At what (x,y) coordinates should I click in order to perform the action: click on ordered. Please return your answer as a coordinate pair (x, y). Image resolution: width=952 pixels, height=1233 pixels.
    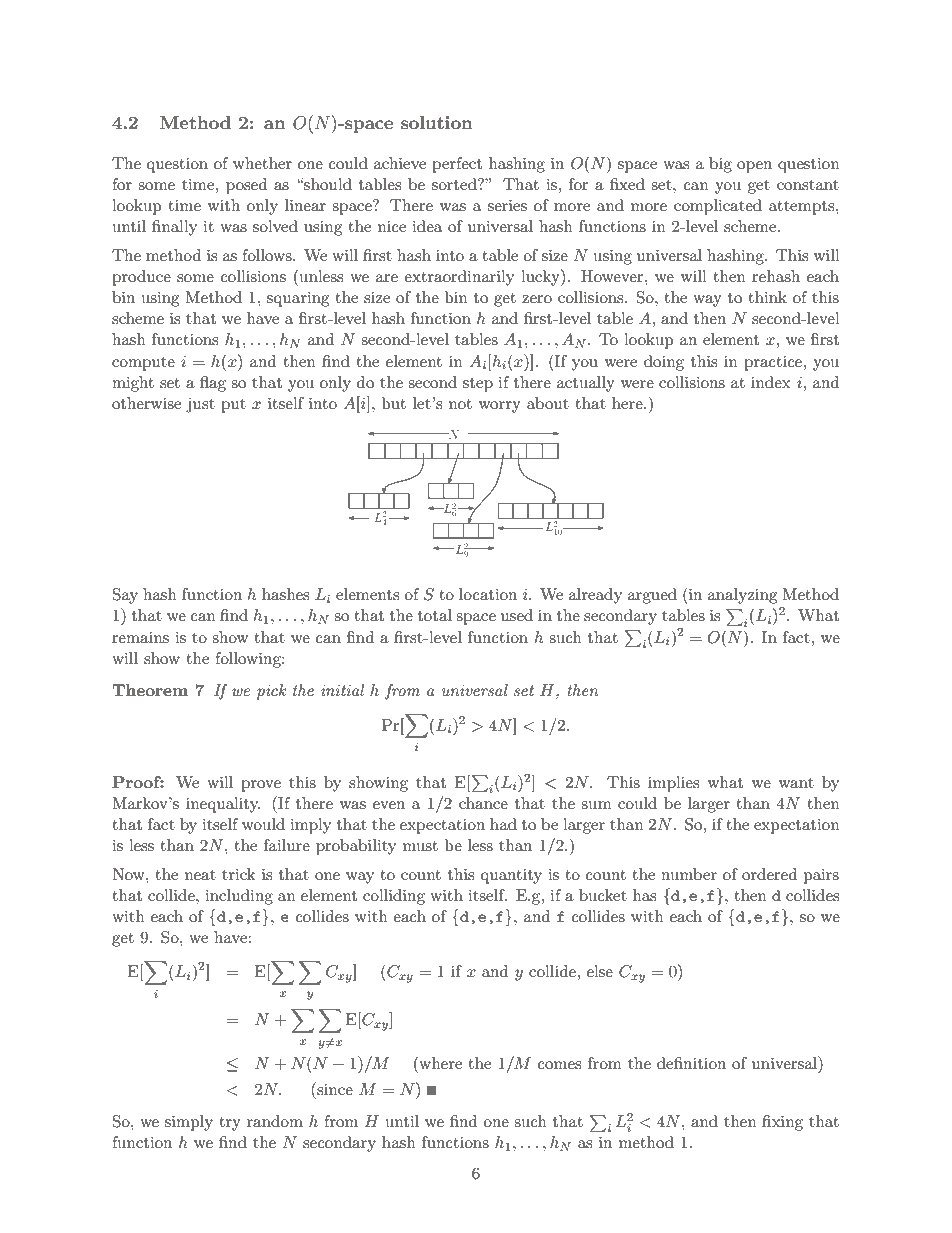
    Looking at the image, I should click on (769, 874).
